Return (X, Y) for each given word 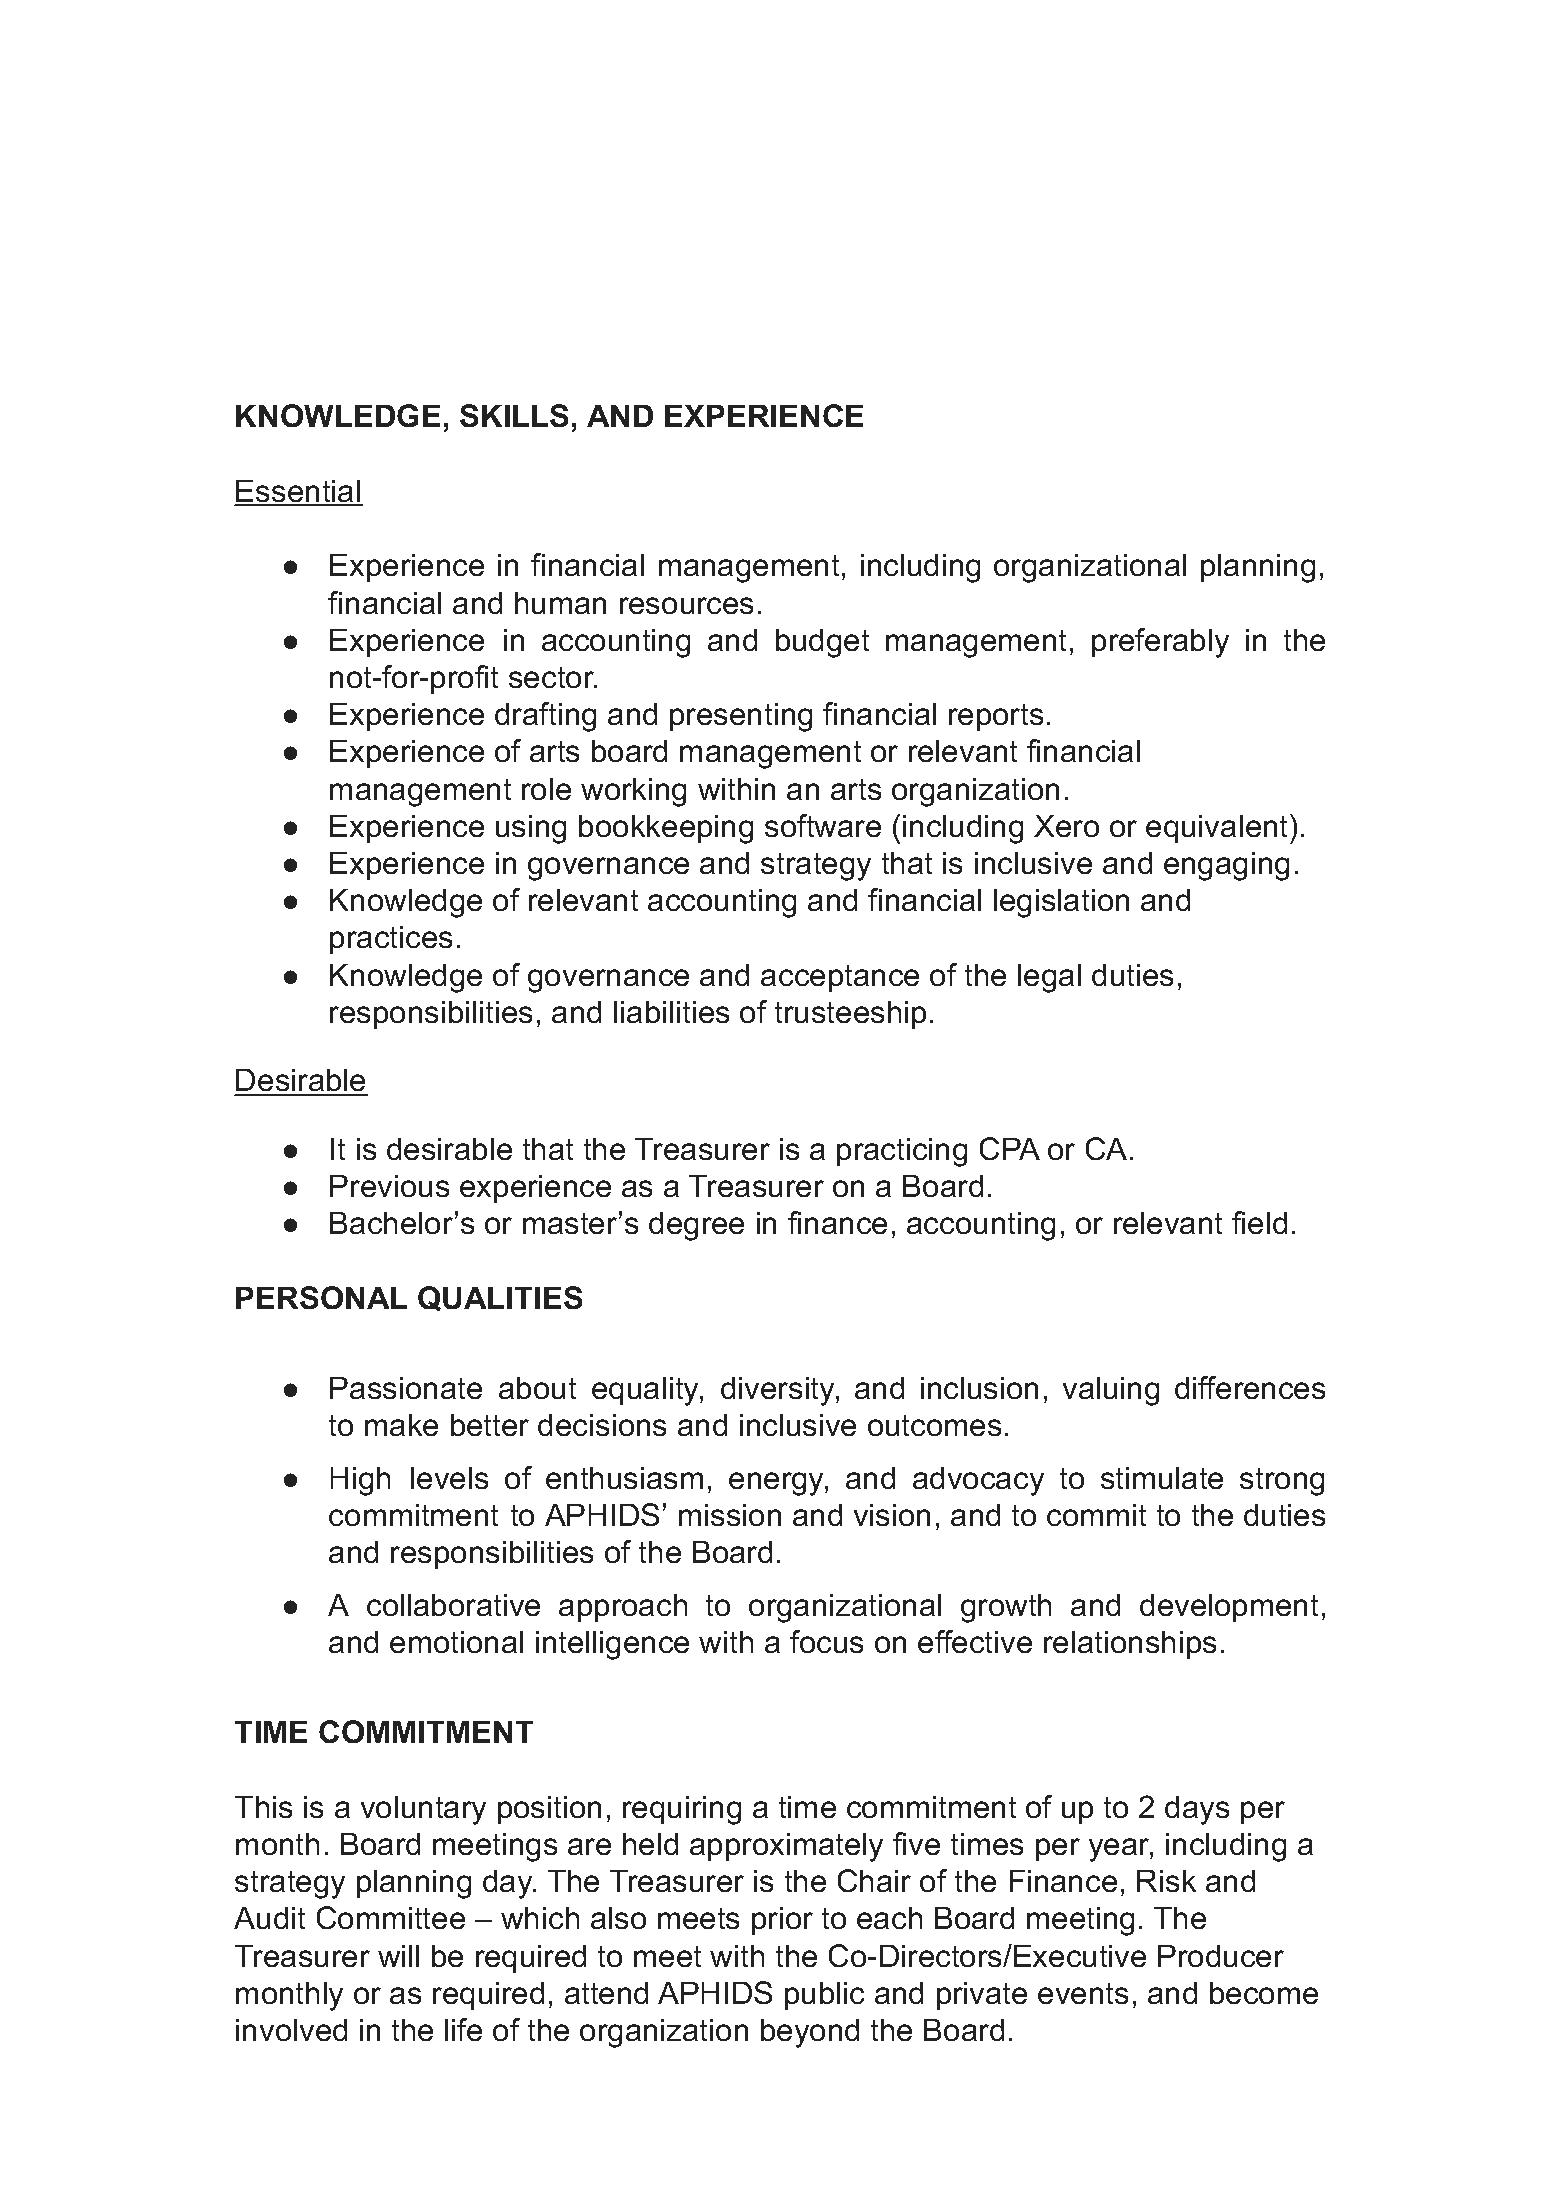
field (1259, 1222)
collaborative (453, 1605)
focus (826, 1641)
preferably (1160, 643)
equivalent (1216, 829)
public (824, 1996)
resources (686, 605)
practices (391, 940)
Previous (389, 1186)
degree (696, 1226)
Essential (298, 492)
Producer (1221, 1956)
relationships (1130, 1645)
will (398, 1956)
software (823, 825)
